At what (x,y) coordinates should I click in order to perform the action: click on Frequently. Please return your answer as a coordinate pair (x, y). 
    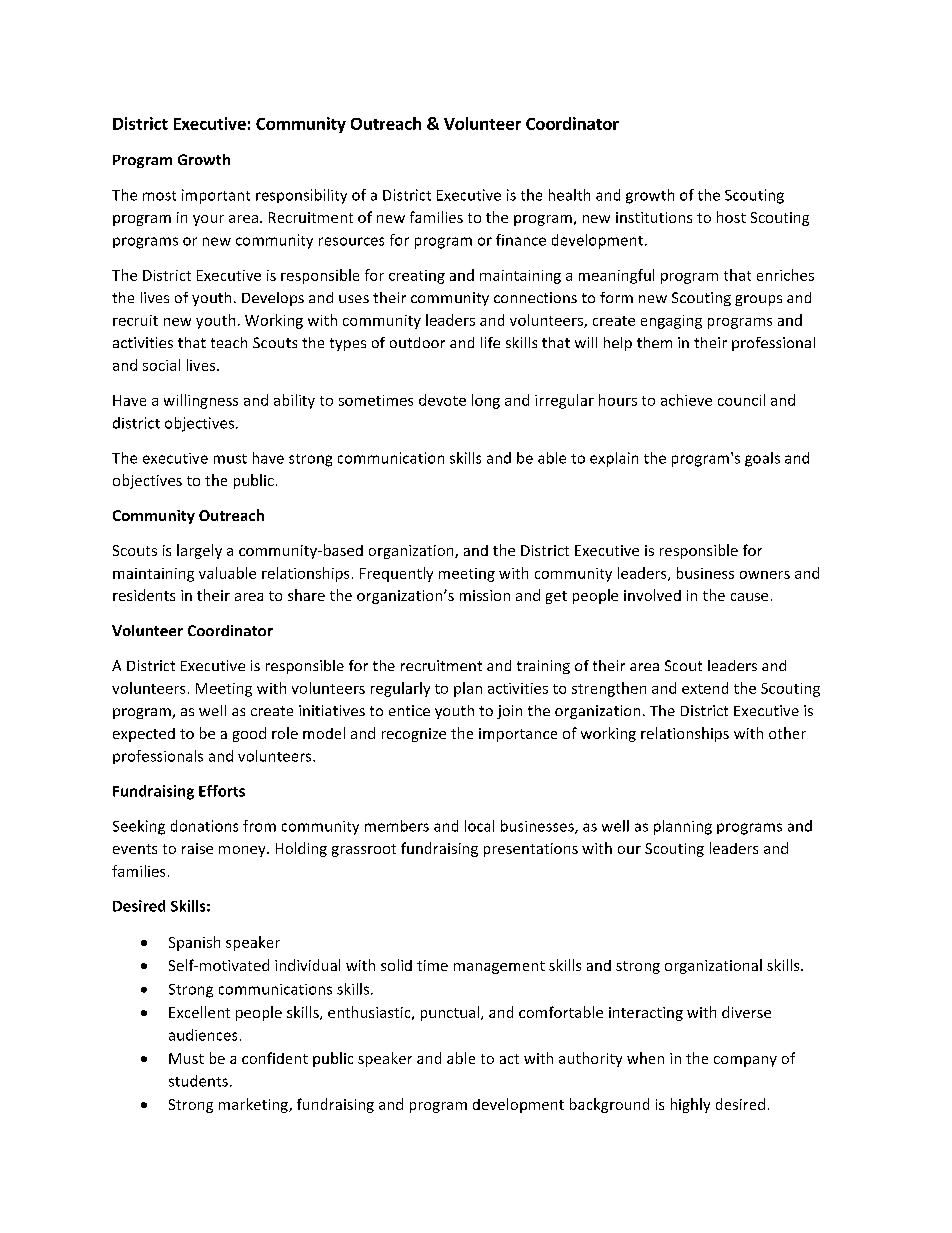
    Looking at the image, I should click on (396, 574).
